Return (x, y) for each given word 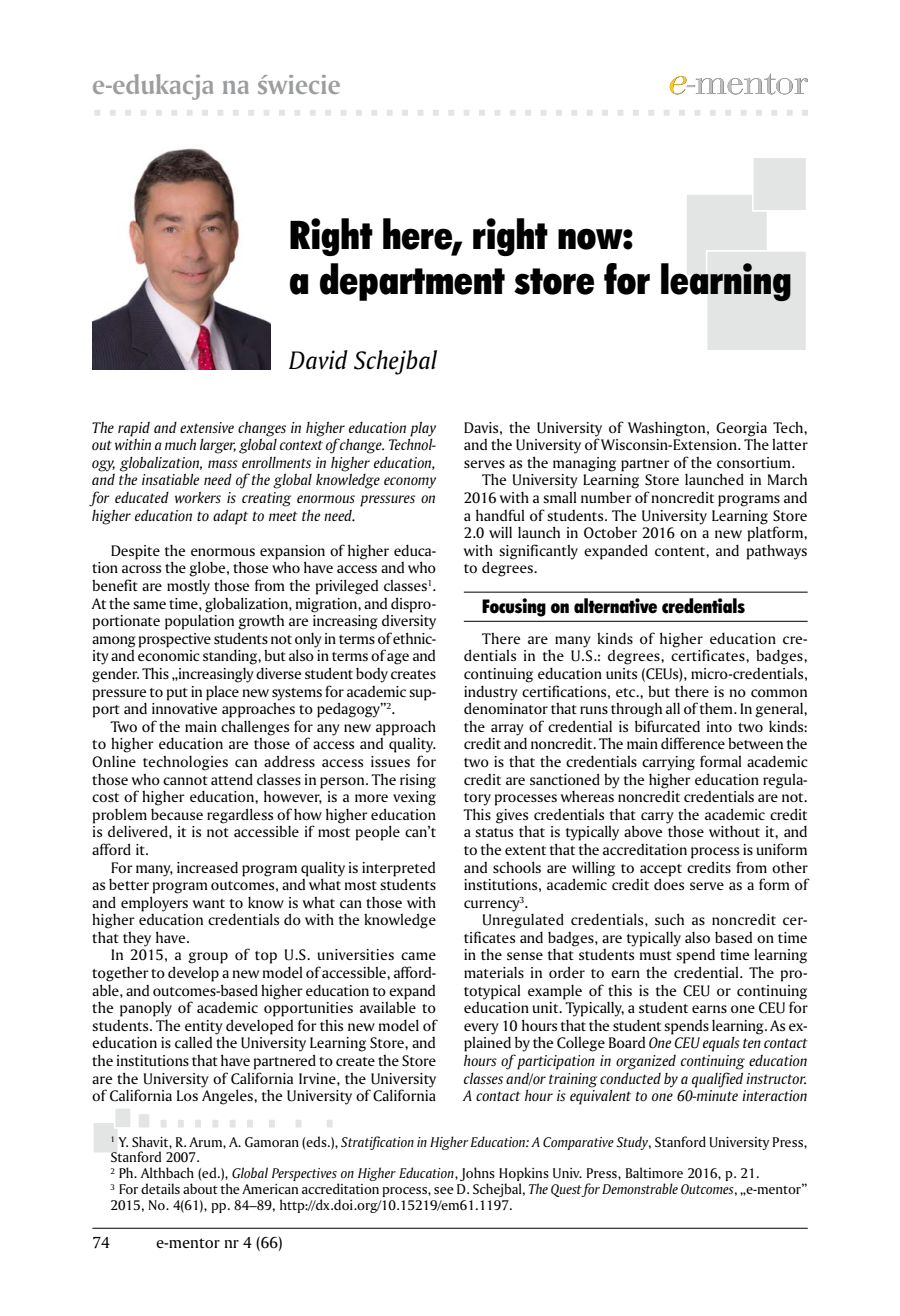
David (318, 360)
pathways (777, 552)
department (412, 282)
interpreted (398, 869)
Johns (477, 1175)
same (149, 605)
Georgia (741, 429)
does (669, 883)
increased (207, 867)
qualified (717, 1080)
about (200, 1188)
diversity (409, 621)
